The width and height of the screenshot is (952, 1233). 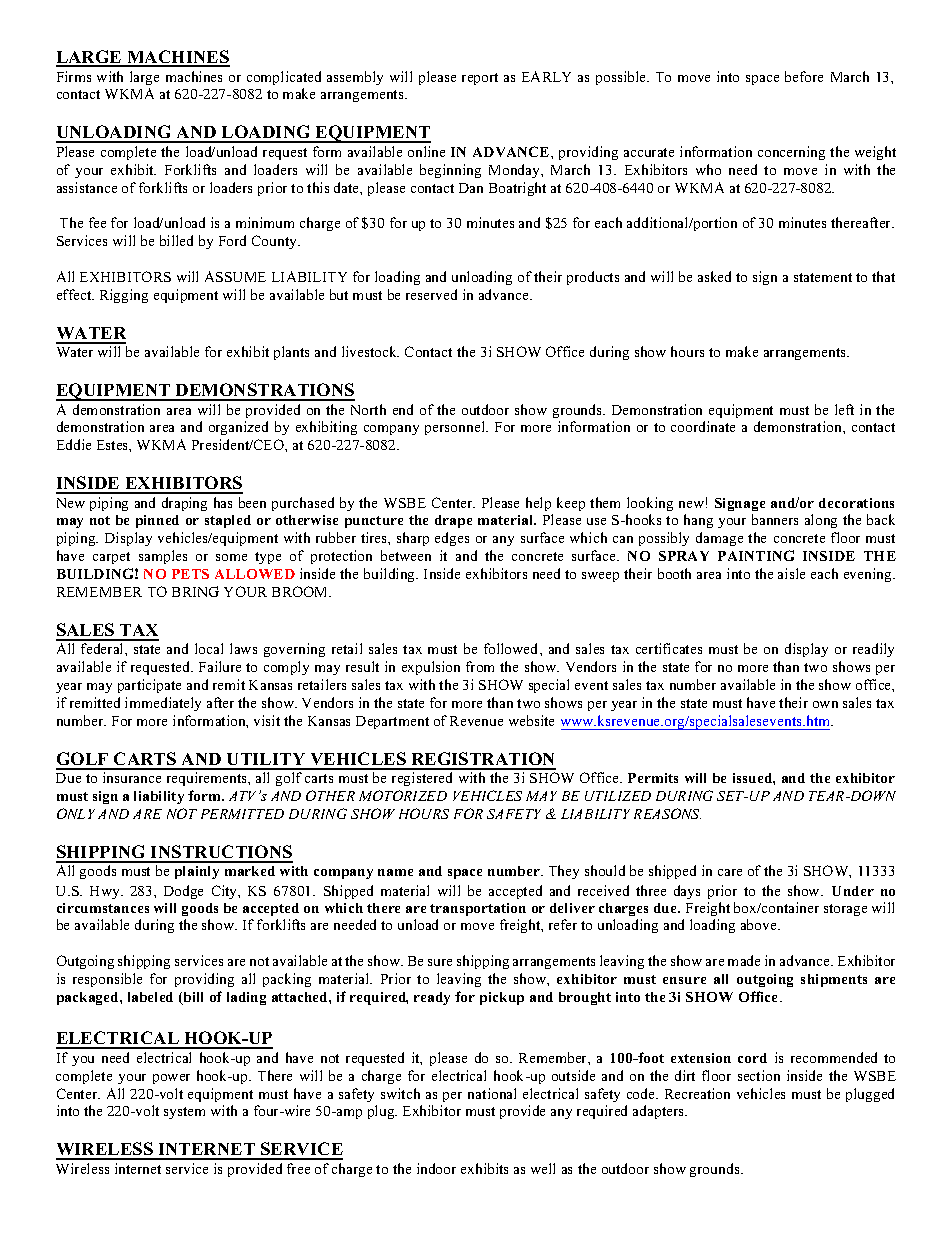 I want to click on Firms, so click(x=74, y=76).
